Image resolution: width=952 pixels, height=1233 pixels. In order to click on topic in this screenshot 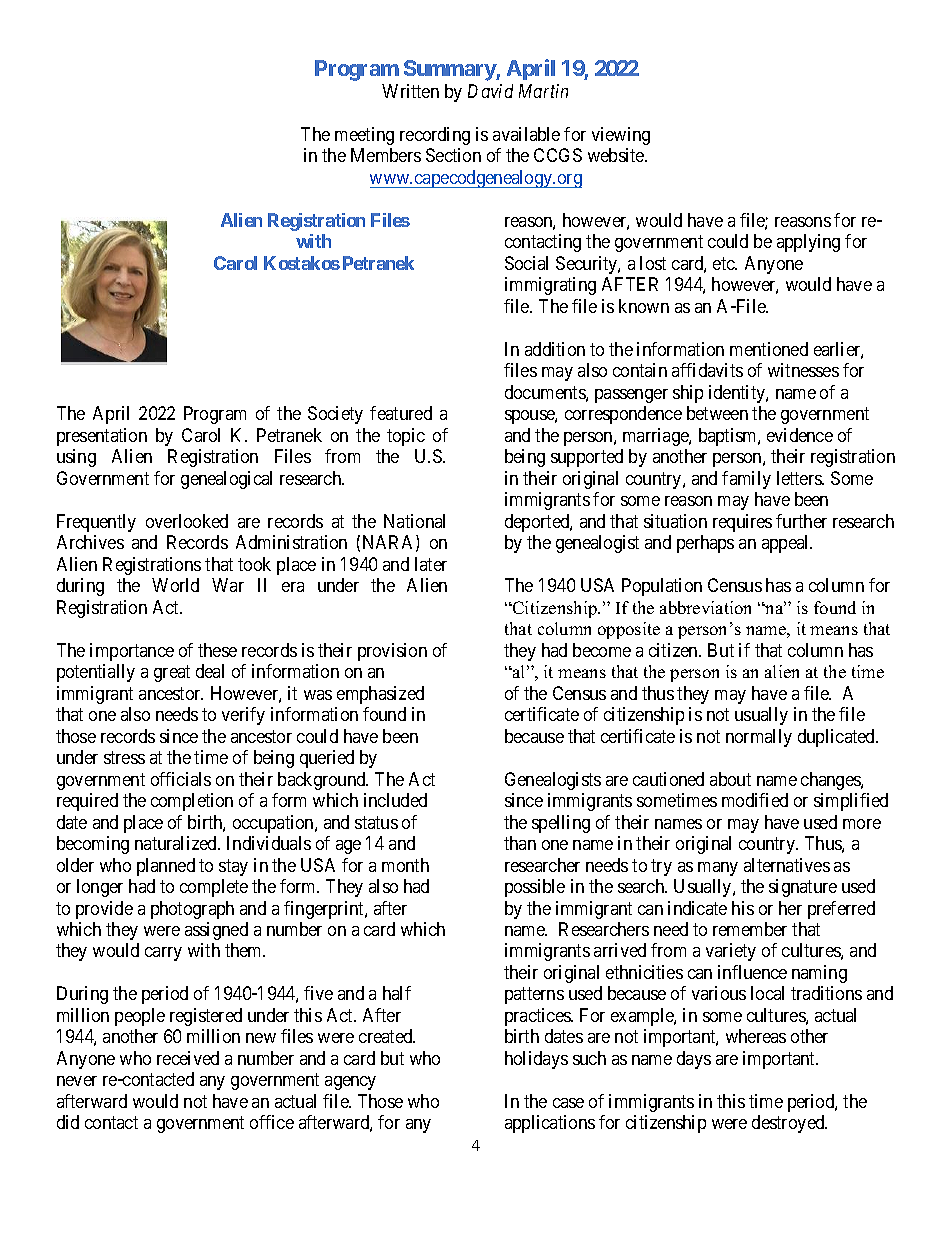, I will do `click(406, 437)`.
